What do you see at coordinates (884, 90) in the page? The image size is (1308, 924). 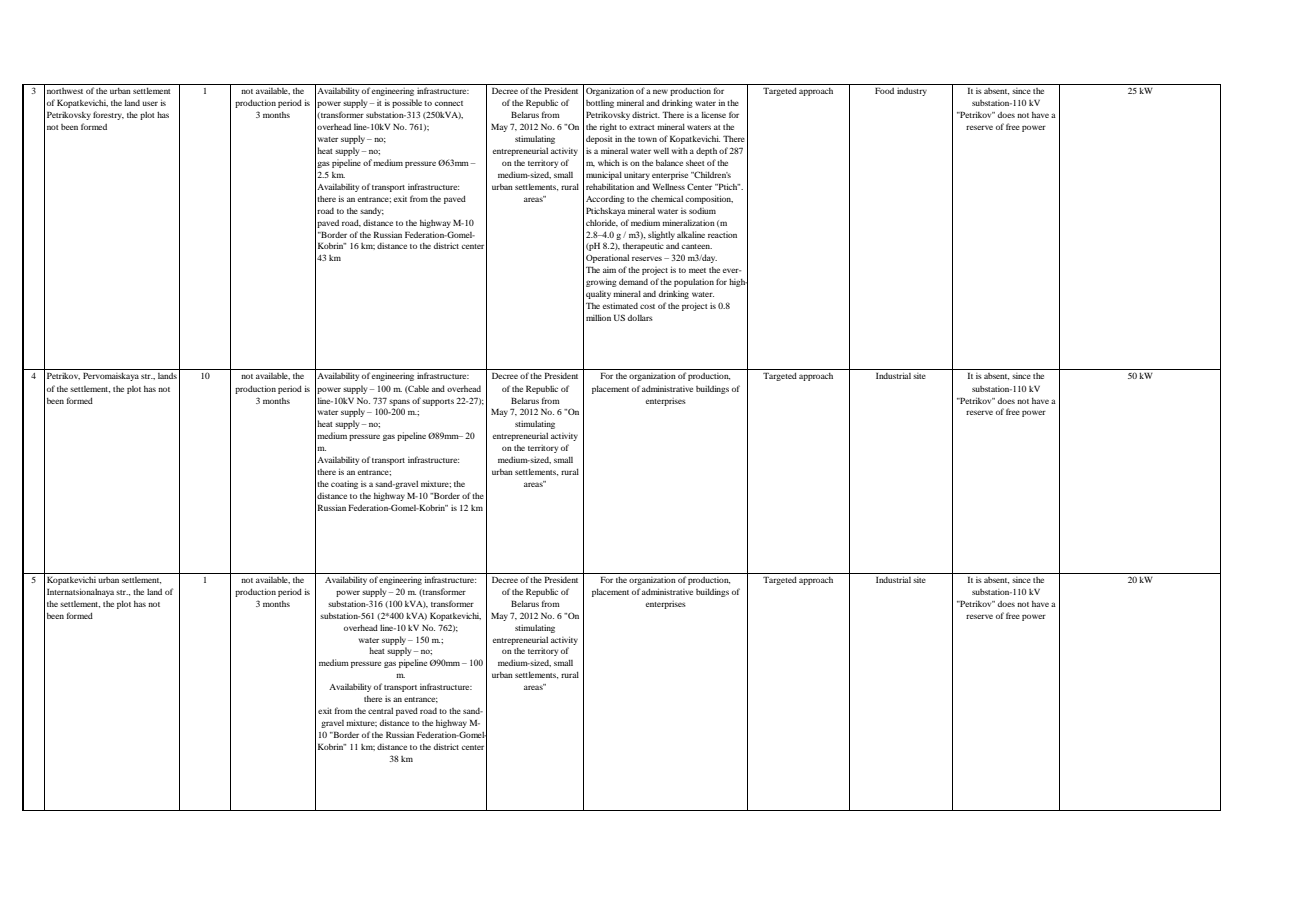 I see `Food` at bounding box center [884, 90].
